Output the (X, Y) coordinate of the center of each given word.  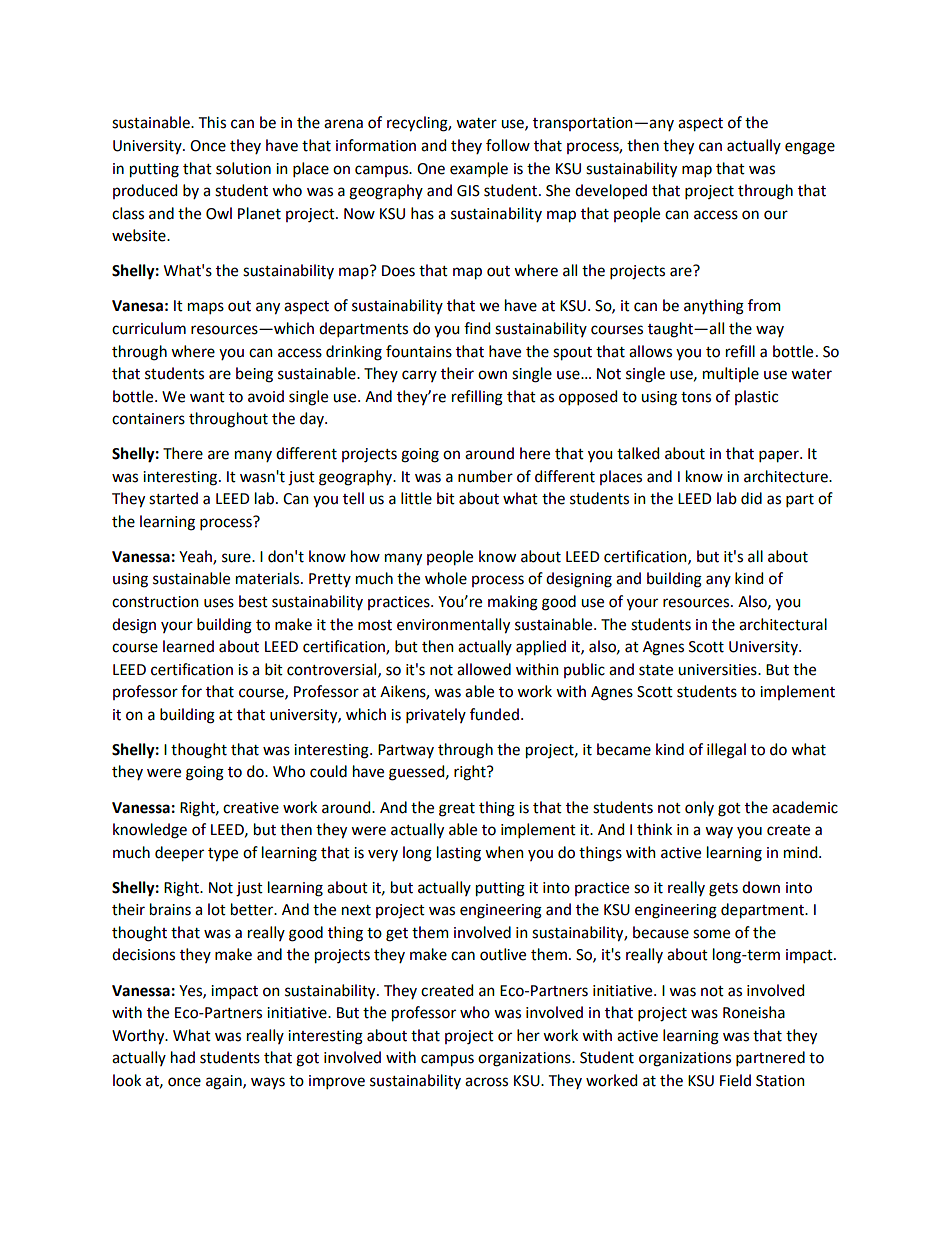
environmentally (453, 626)
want (207, 397)
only (699, 808)
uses (219, 603)
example (479, 169)
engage (810, 148)
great (457, 810)
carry (419, 376)
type (223, 855)
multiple (731, 374)
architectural (783, 624)
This (212, 122)
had (183, 1057)
